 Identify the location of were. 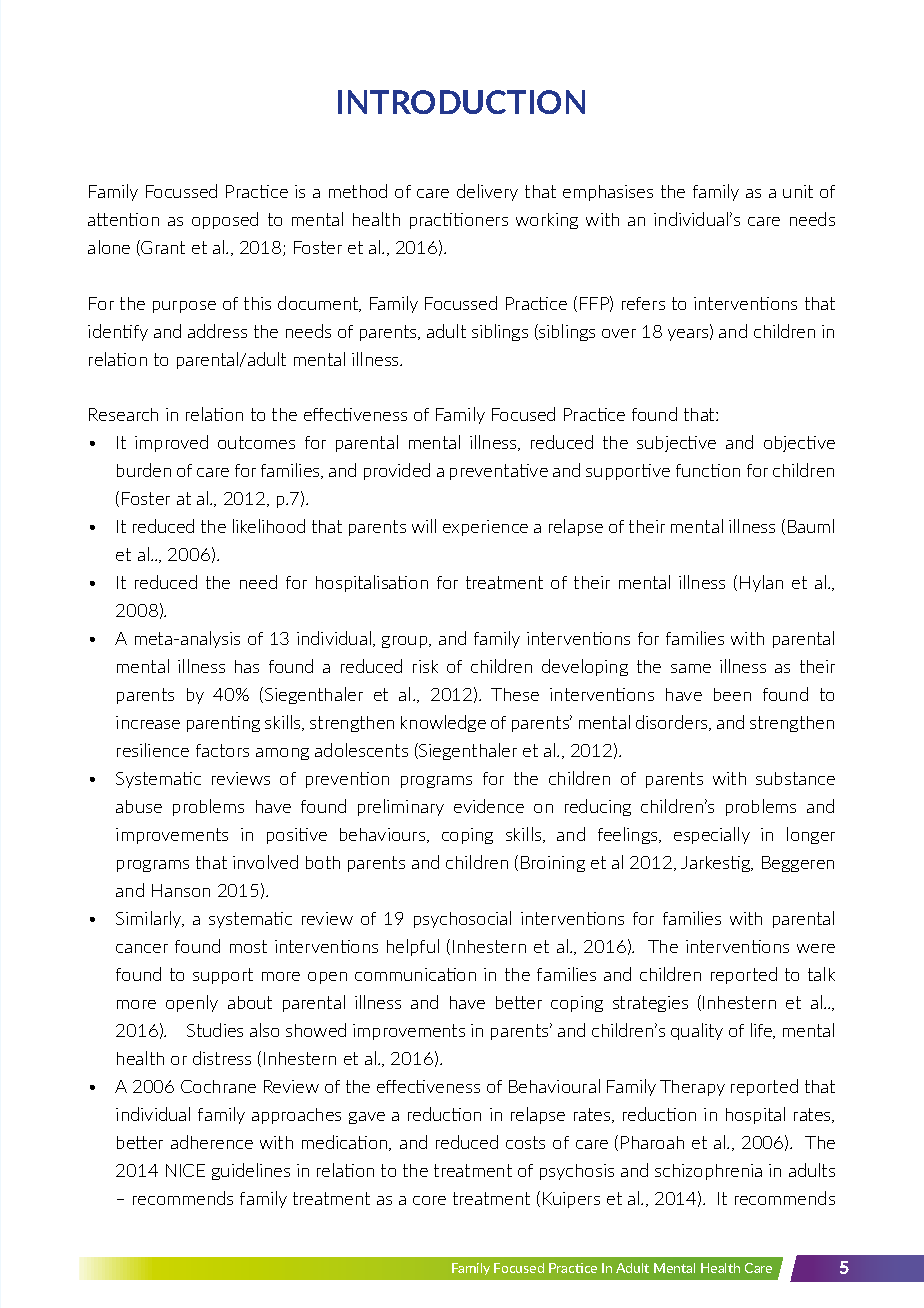
(816, 948).
